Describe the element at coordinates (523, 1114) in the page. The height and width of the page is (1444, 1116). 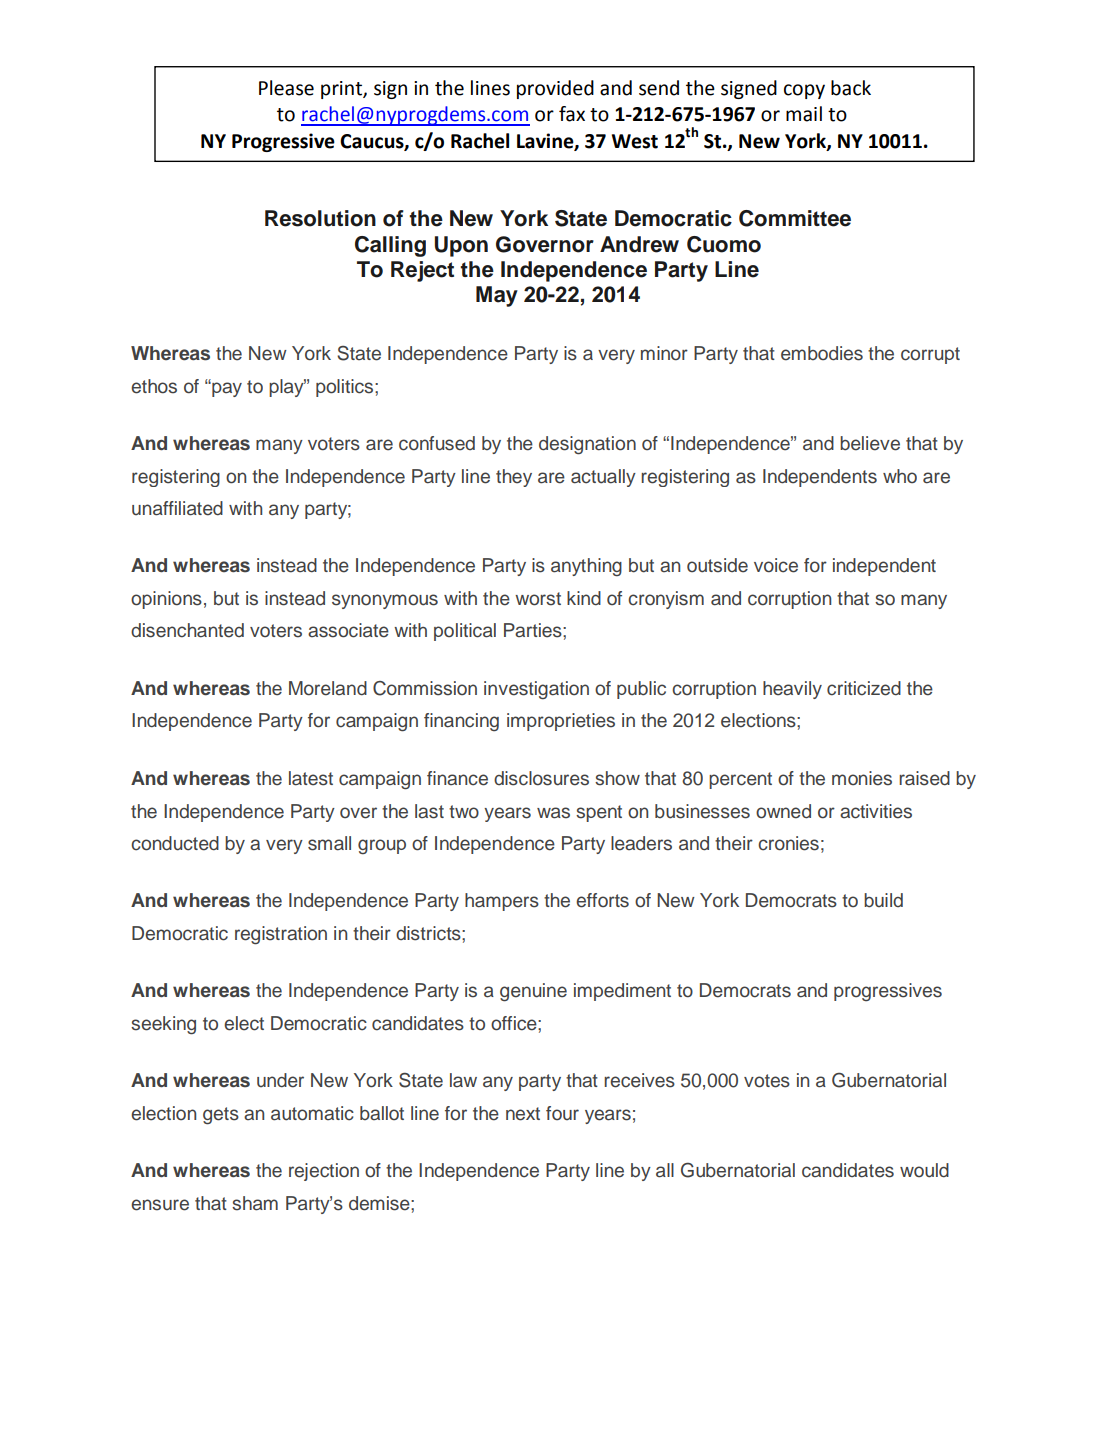
I see `next` at that location.
